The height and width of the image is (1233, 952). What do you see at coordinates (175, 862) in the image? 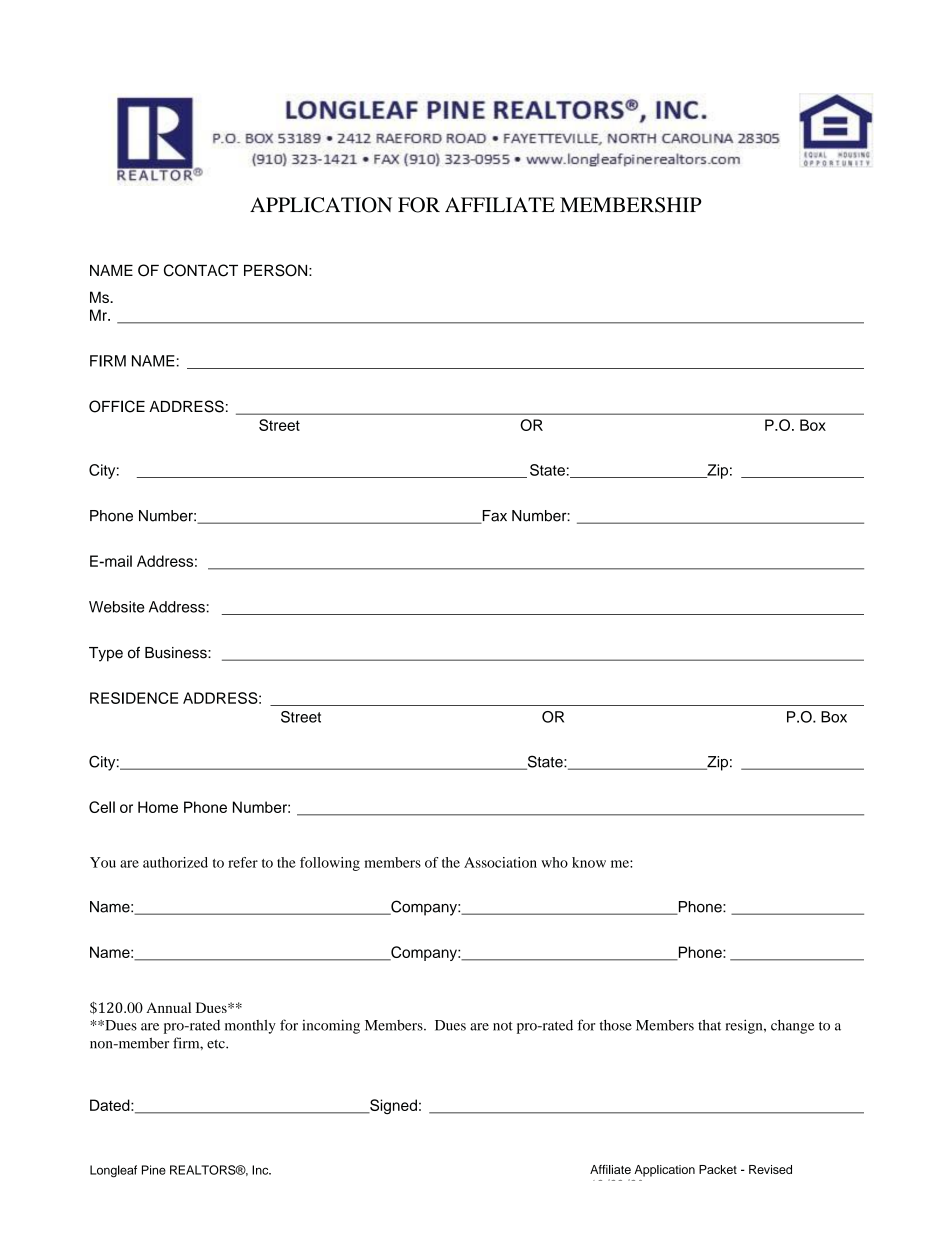
I see `authorized` at bounding box center [175, 862].
